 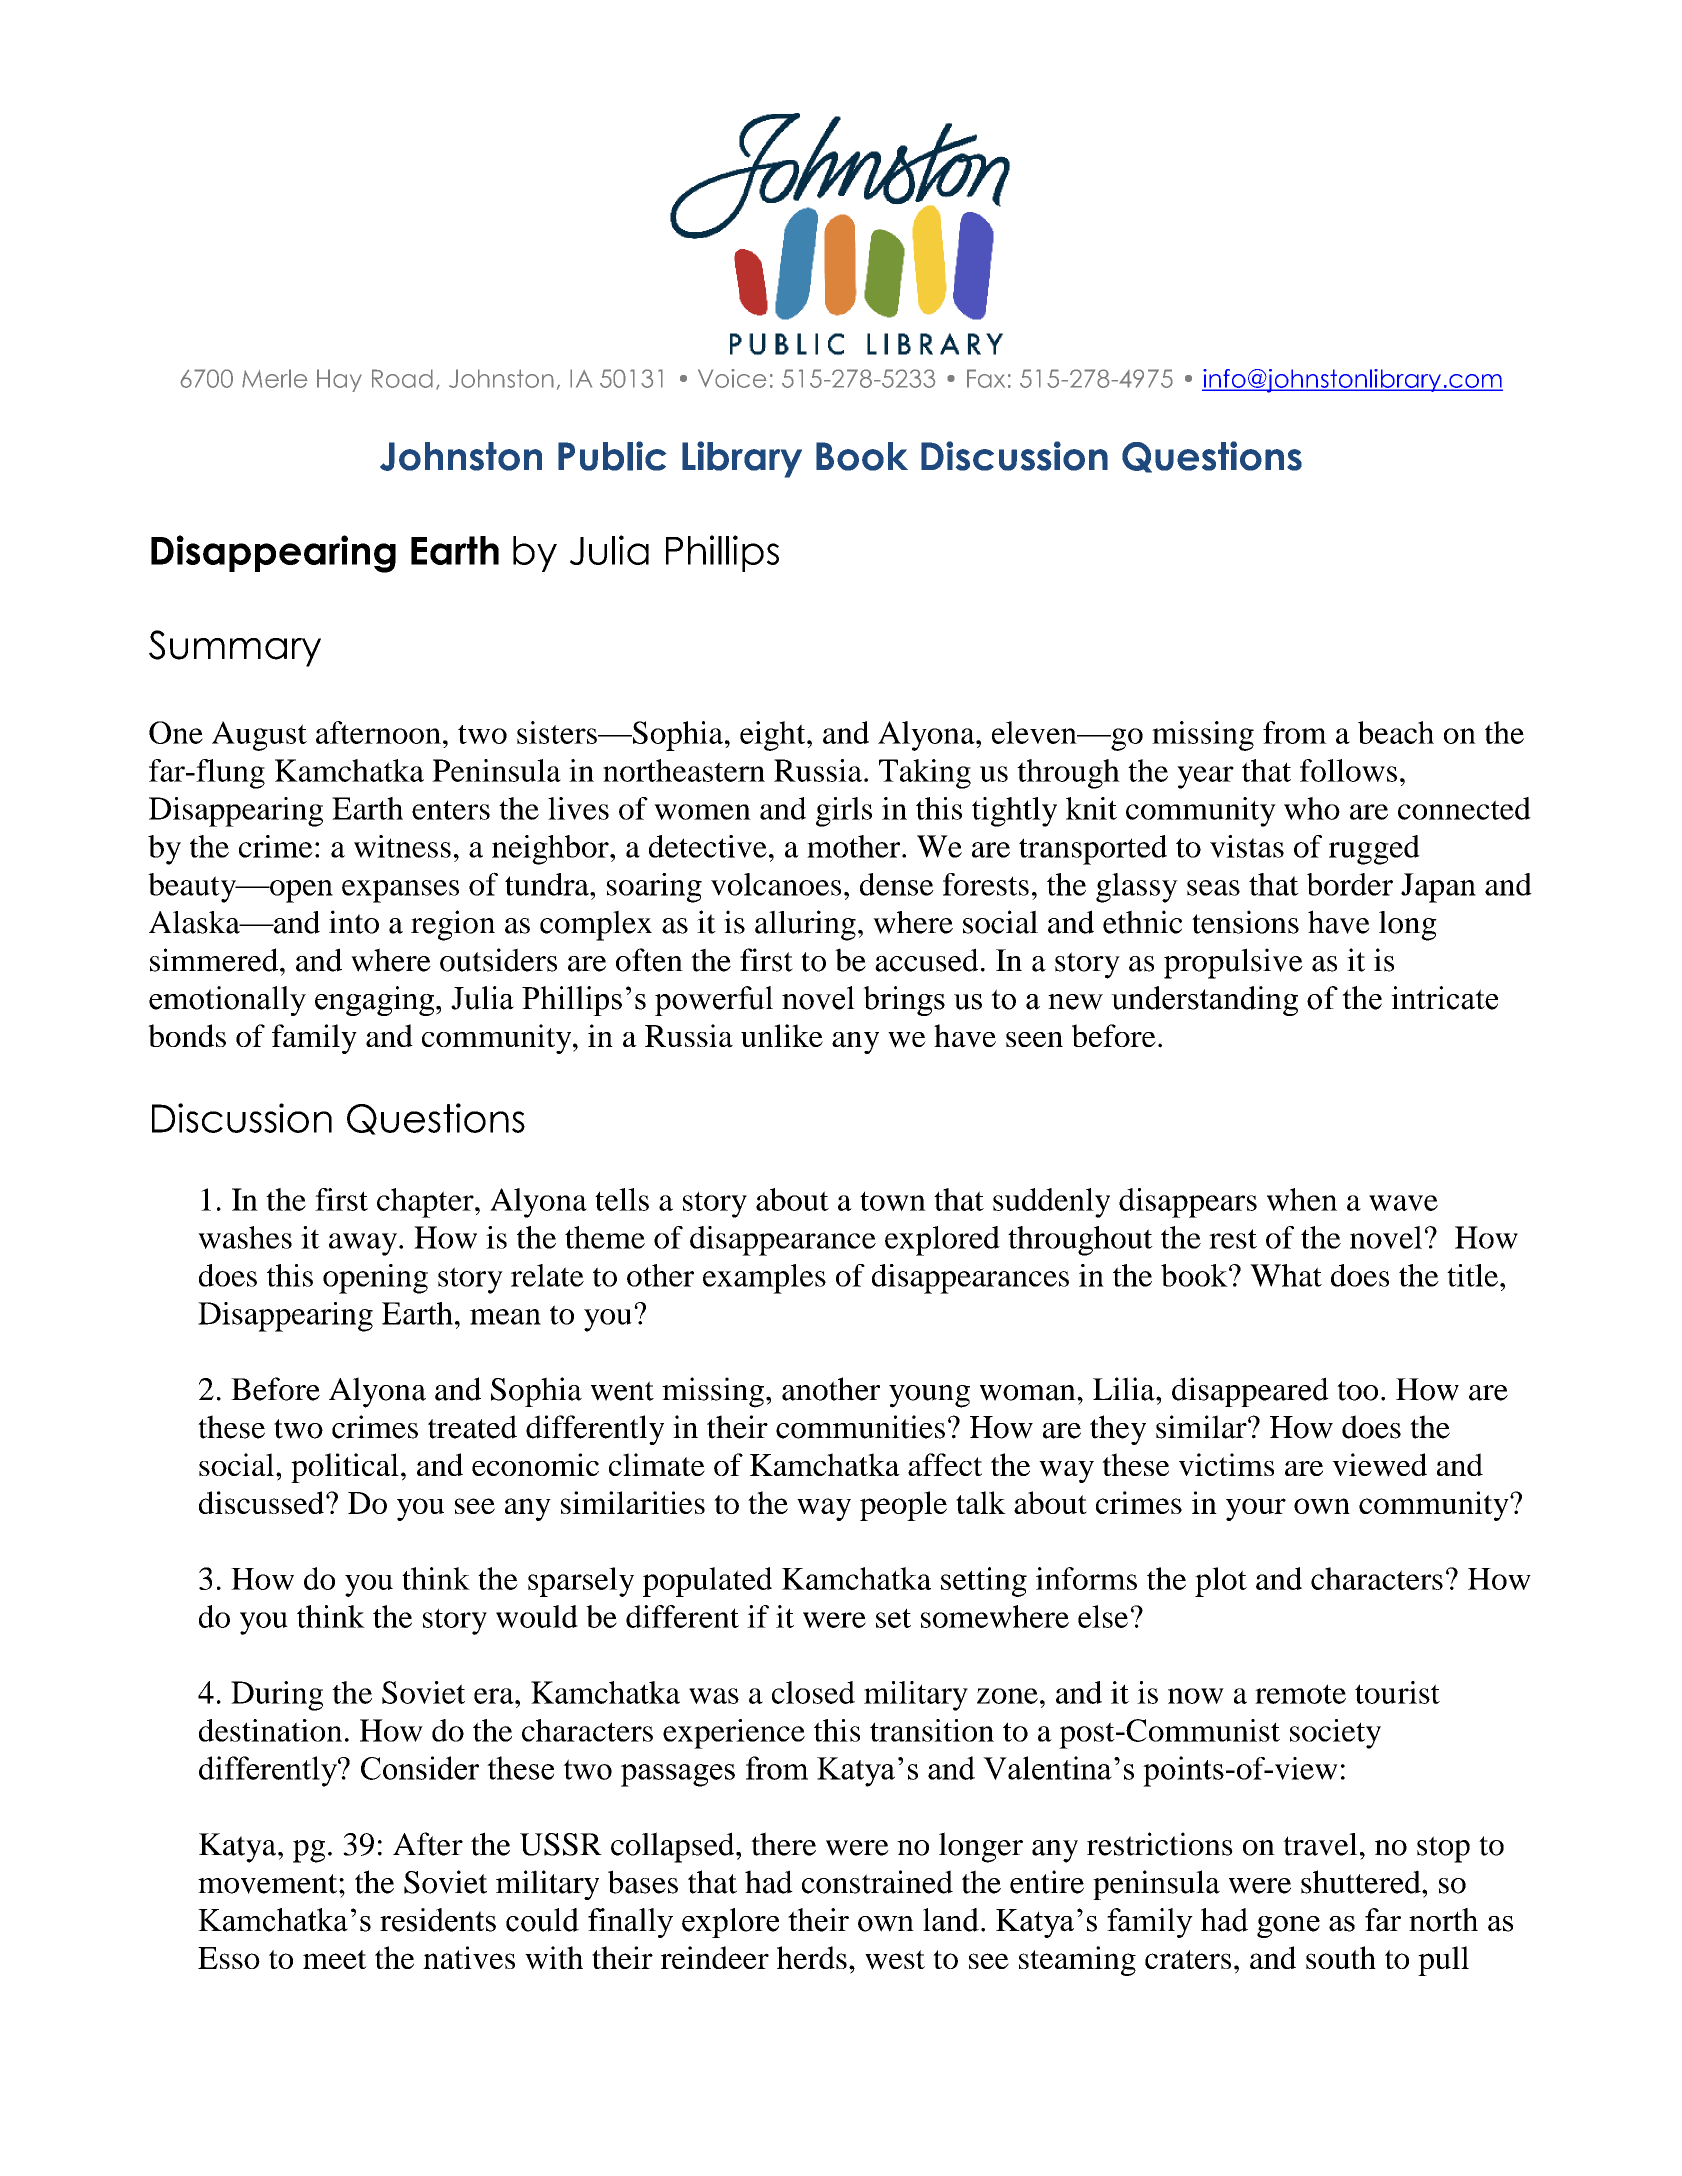 I want to click on meet, so click(x=335, y=1959).
